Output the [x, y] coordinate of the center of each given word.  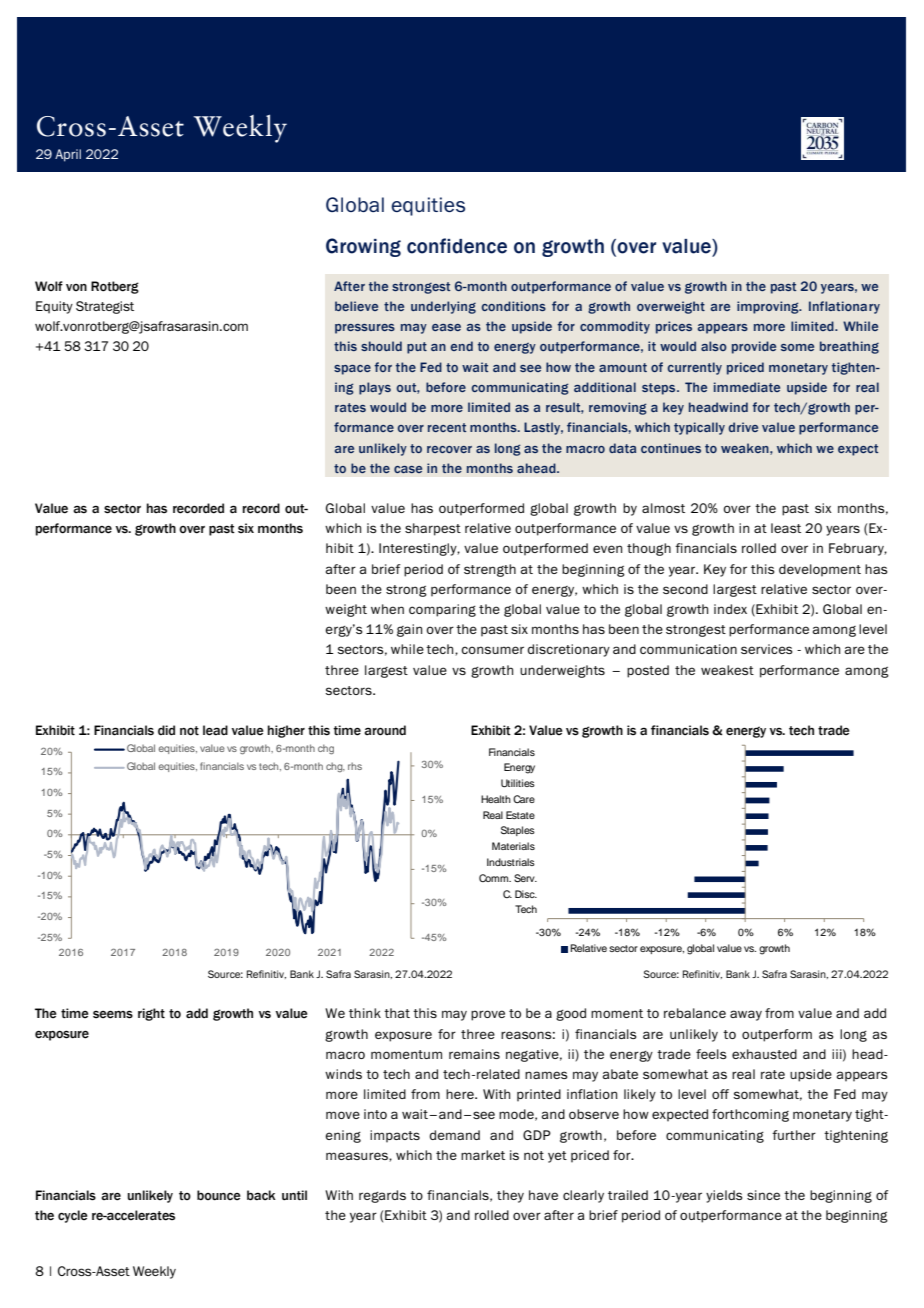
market [483, 1155]
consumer [492, 650]
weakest [727, 670]
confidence [457, 246]
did [166, 730]
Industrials [511, 862]
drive [743, 427]
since [763, 1195]
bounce [219, 1195]
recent [447, 427]
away [746, 1015]
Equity [54, 307]
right [151, 1014]
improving [769, 307]
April [68, 155]
